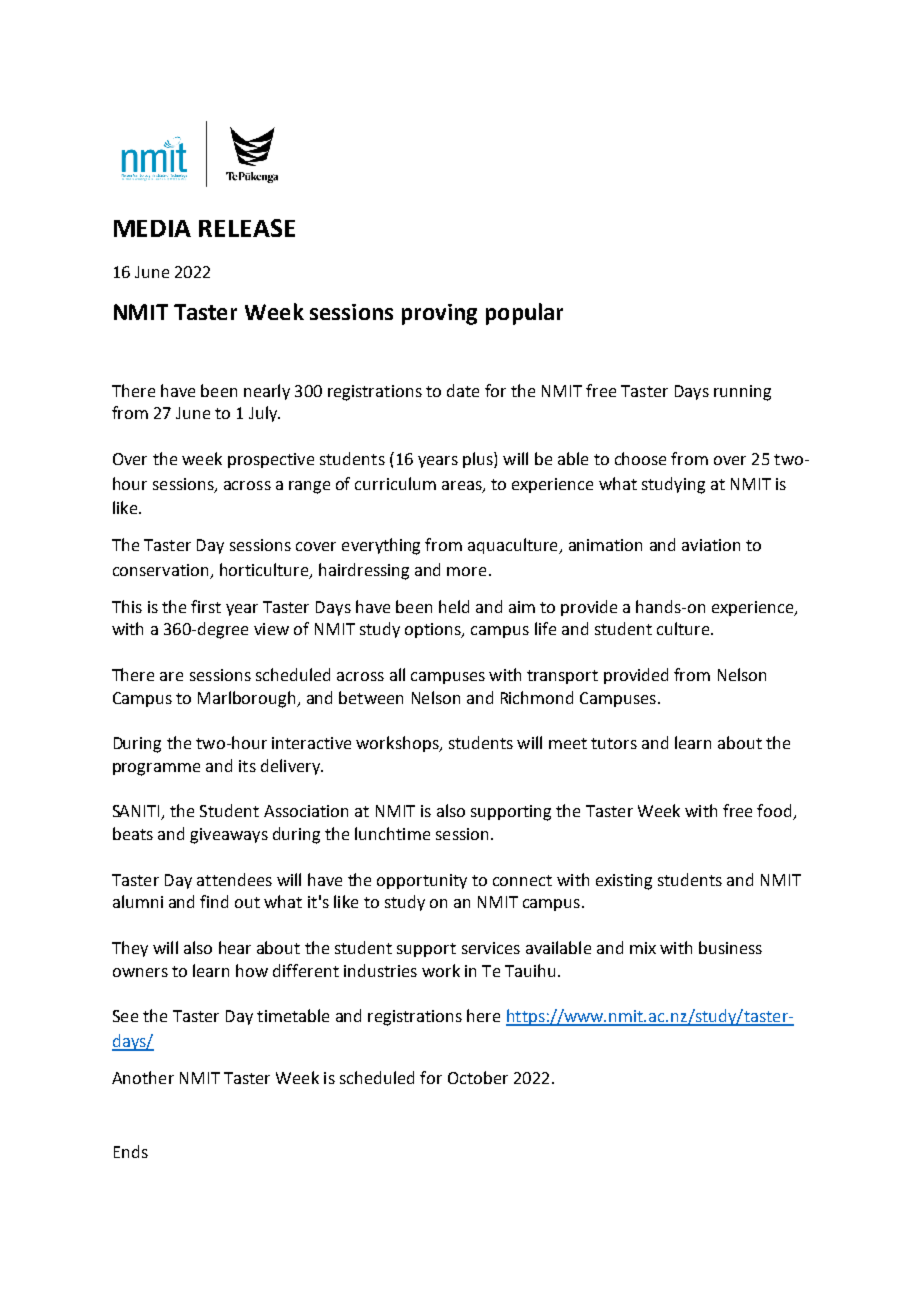 This document has width=924, height=1308. What do you see at coordinates (524, 314) in the document?
I see `popular` at bounding box center [524, 314].
